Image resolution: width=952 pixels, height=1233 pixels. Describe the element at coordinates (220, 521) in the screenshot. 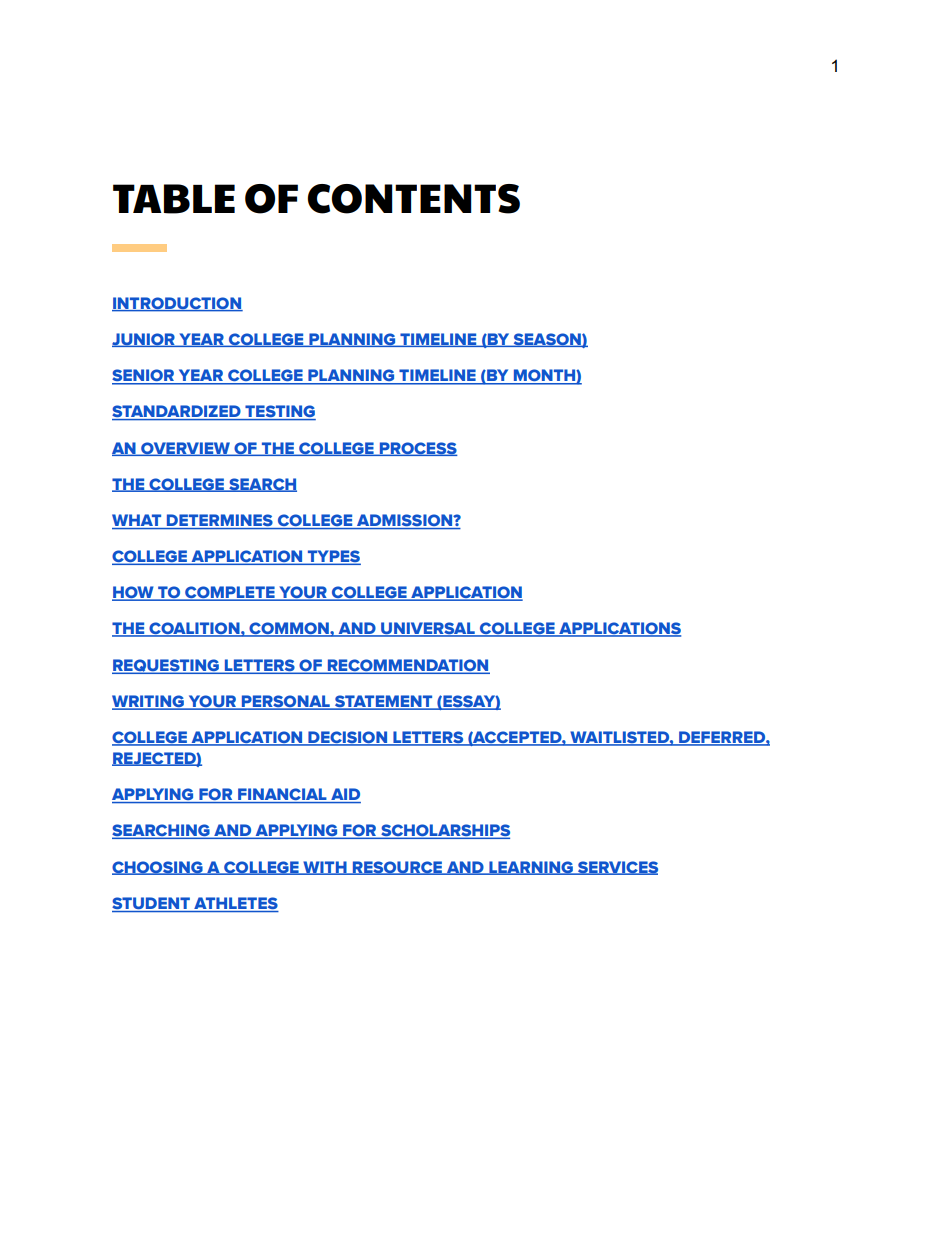

I see `DETERMINES` at that location.
